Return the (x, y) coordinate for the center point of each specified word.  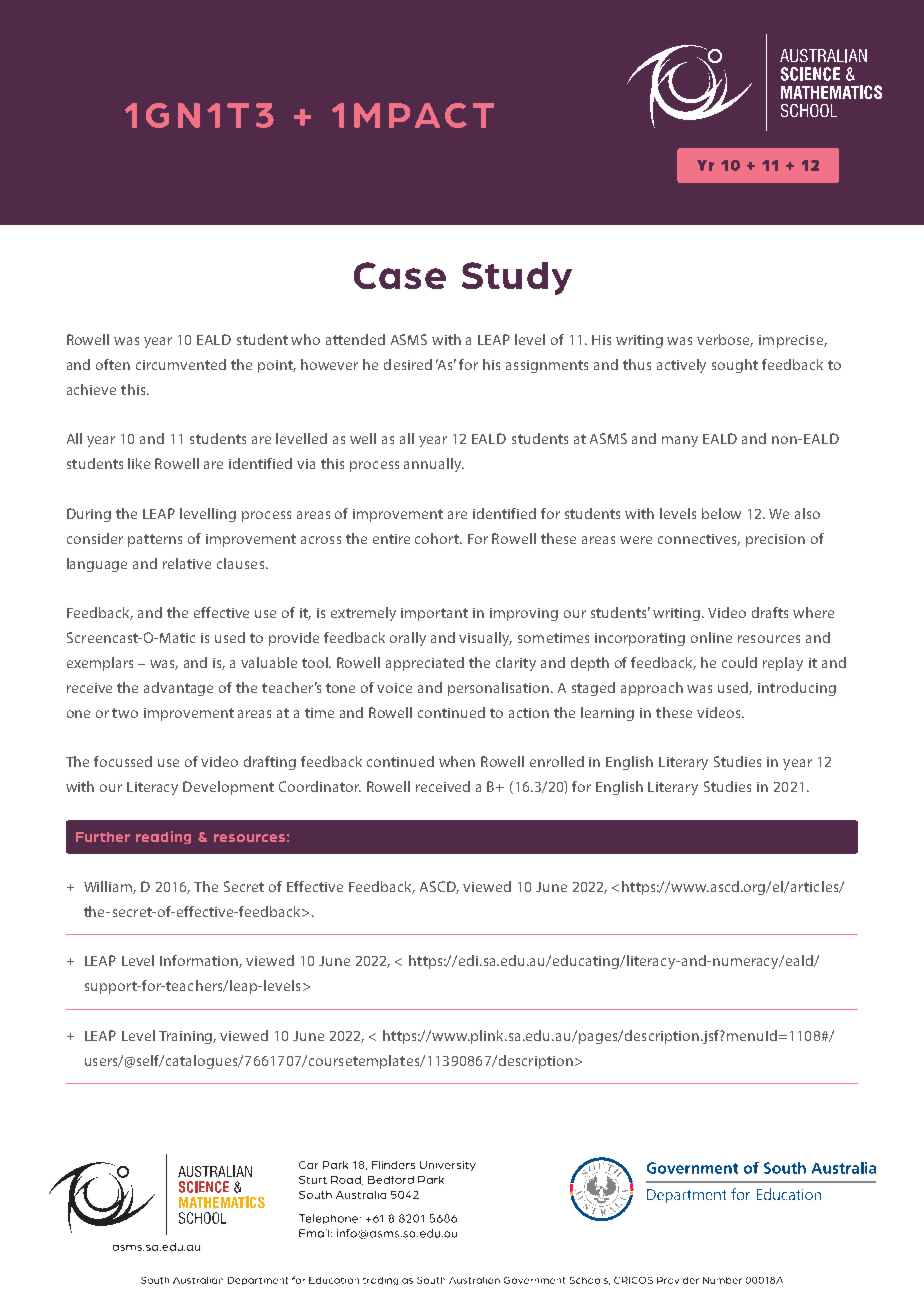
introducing (797, 689)
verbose (725, 340)
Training (187, 1037)
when (457, 761)
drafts (770, 612)
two (125, 713)
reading (163, 837)
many (680, 441)
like (139, 463)
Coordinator (320, 786)
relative (187, 563)
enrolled (557, 761)
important (434, 614)
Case (400, 275)
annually (434, 465)
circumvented (181, 364)
